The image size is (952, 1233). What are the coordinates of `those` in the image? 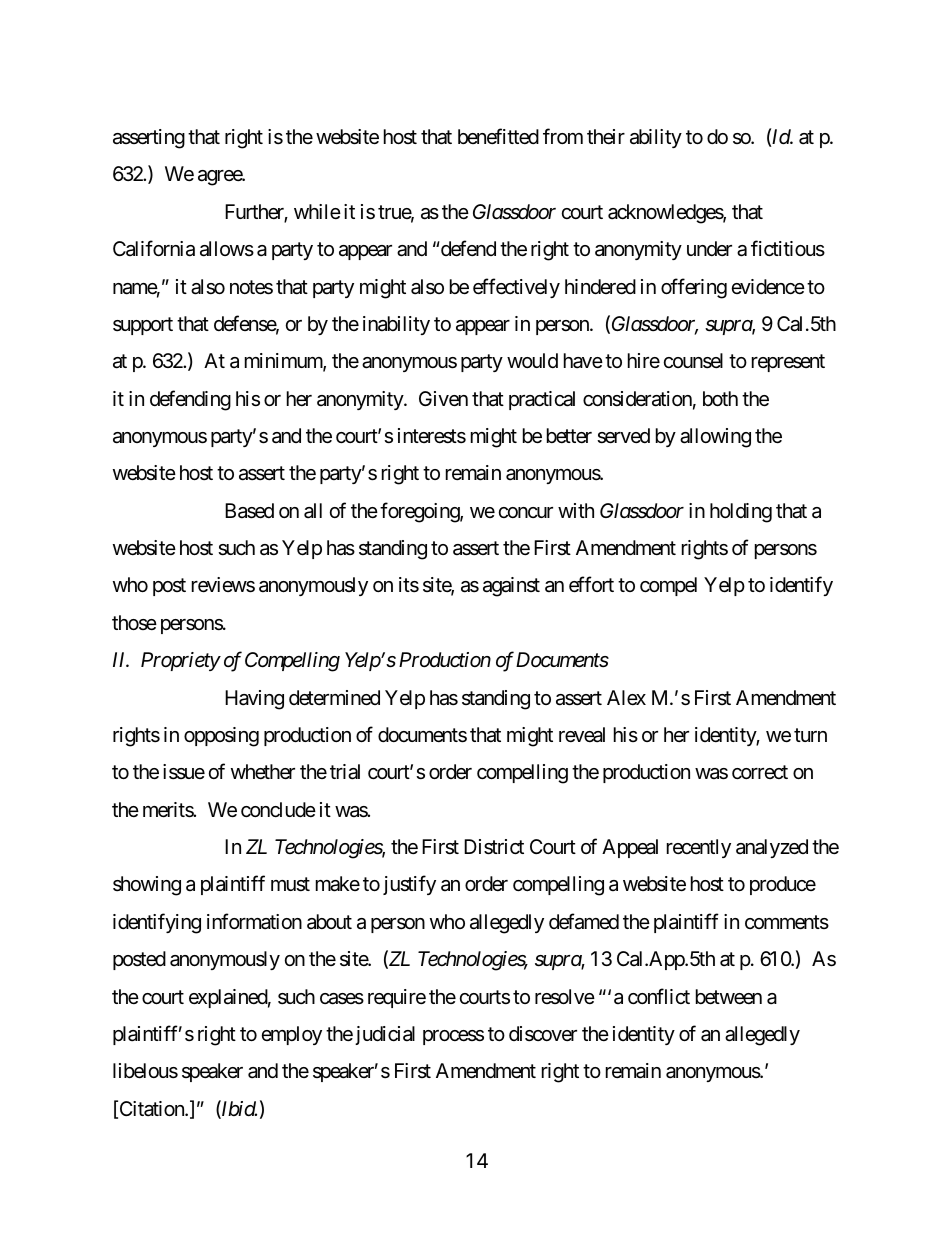 It's located at (134, 622).
